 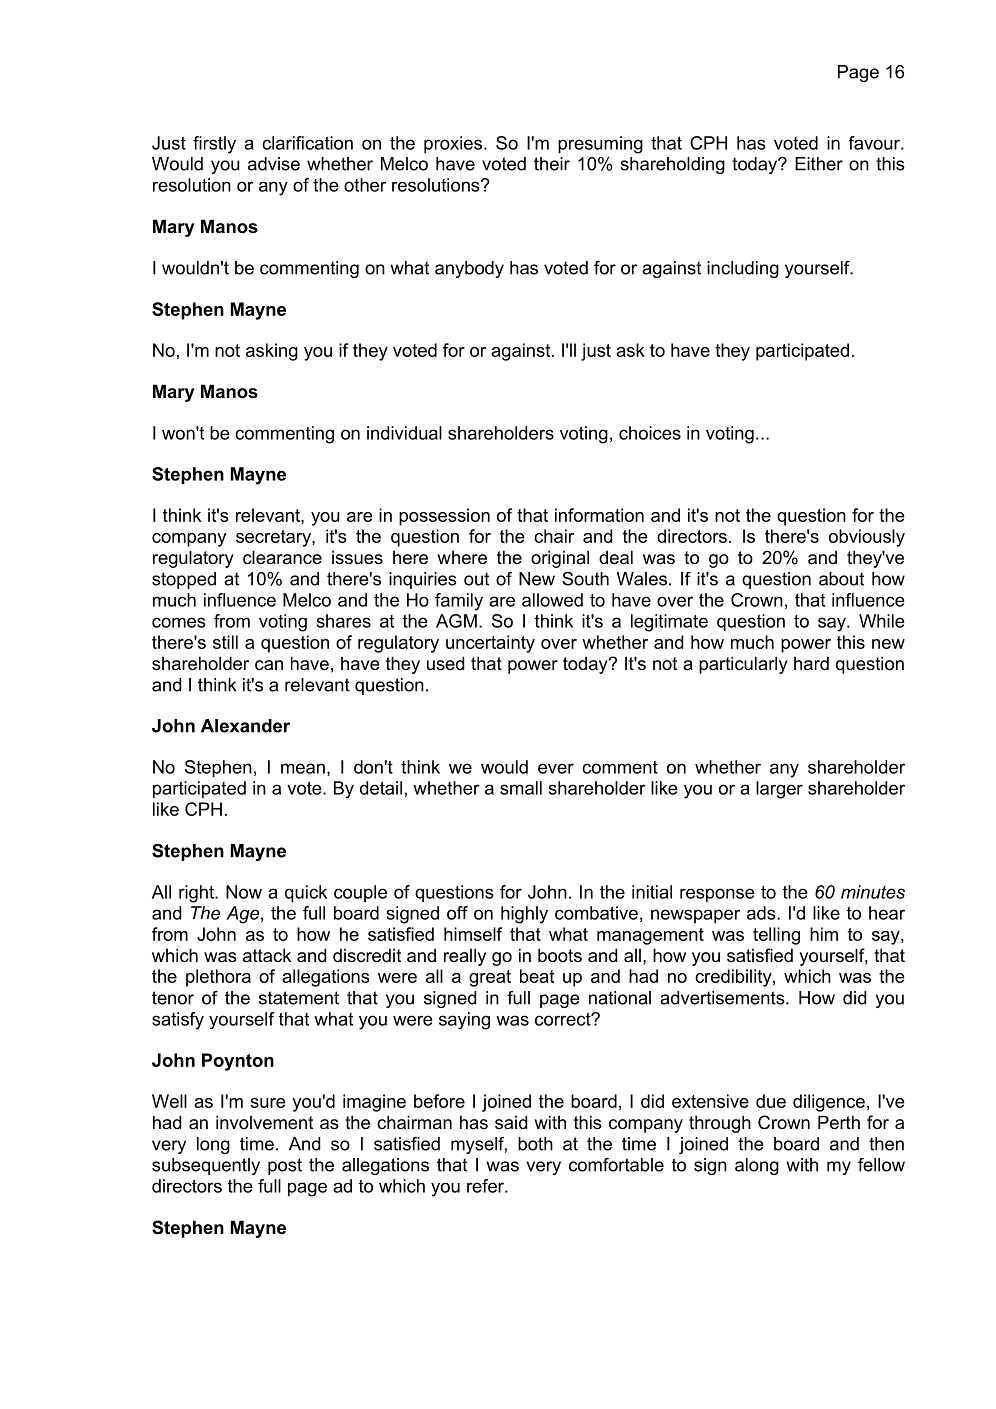 What do you see at coordinates (819, 164) in the page?
I see `Either` at bounding box center [819, 164].
